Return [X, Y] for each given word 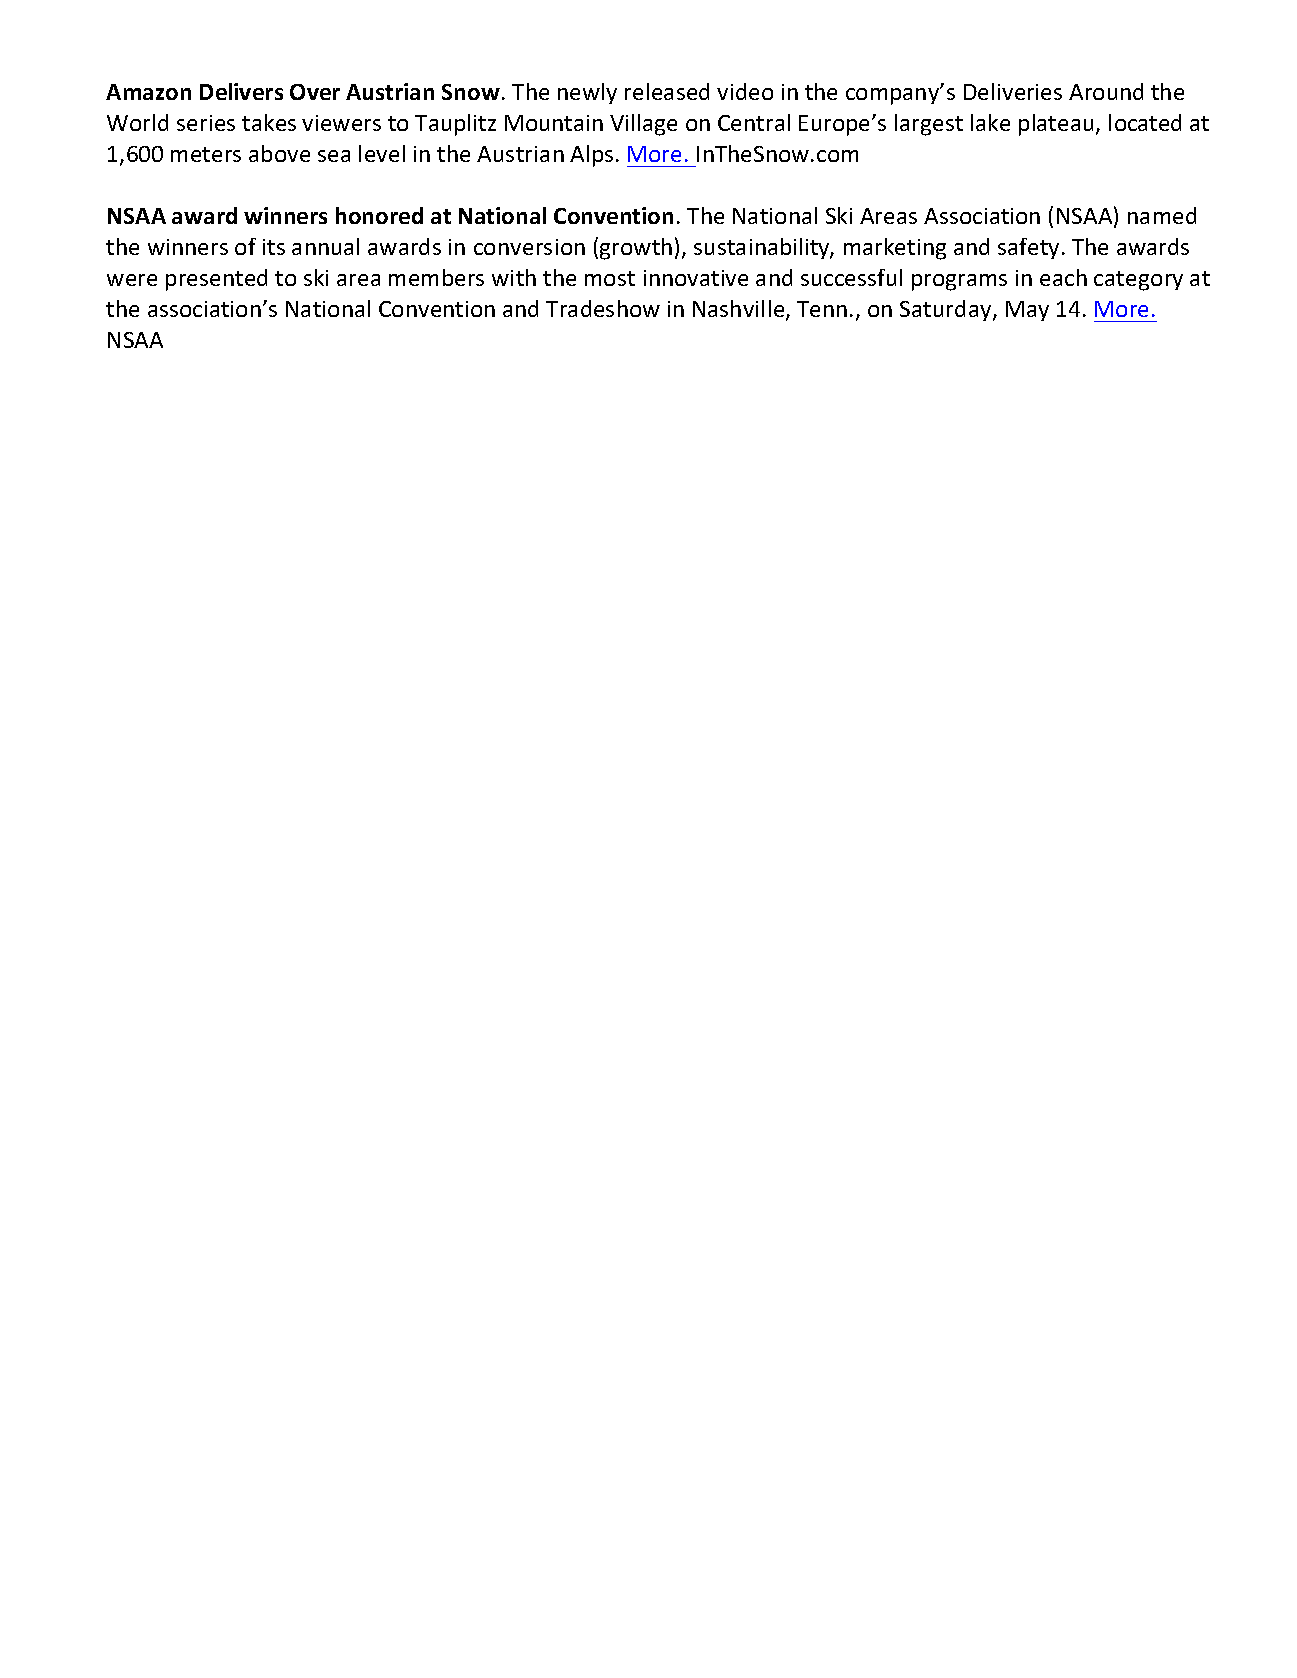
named [1162, 215]
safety [1030, 248]
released [667, 91]
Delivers [241, 91]
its [274, 247]
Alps [591, 156]
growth [636, 249]
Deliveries [1013, 91]
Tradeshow [603, 308]
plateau [1056, 125]
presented [216, 280]
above [279, 153]
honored [379, 215]
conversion [529, 247]
